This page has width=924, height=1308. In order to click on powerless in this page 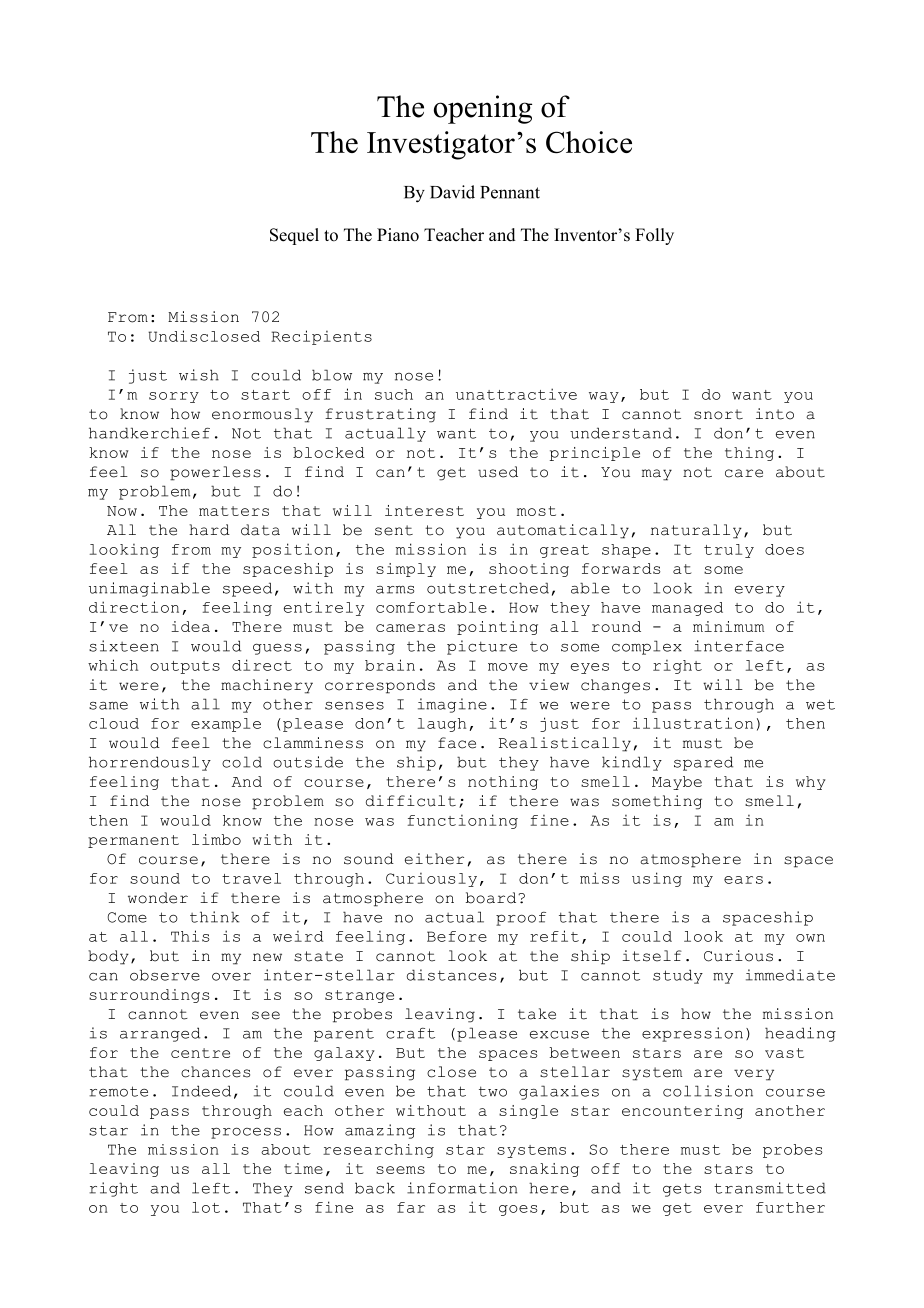, I will do `click(215, 473)`.
